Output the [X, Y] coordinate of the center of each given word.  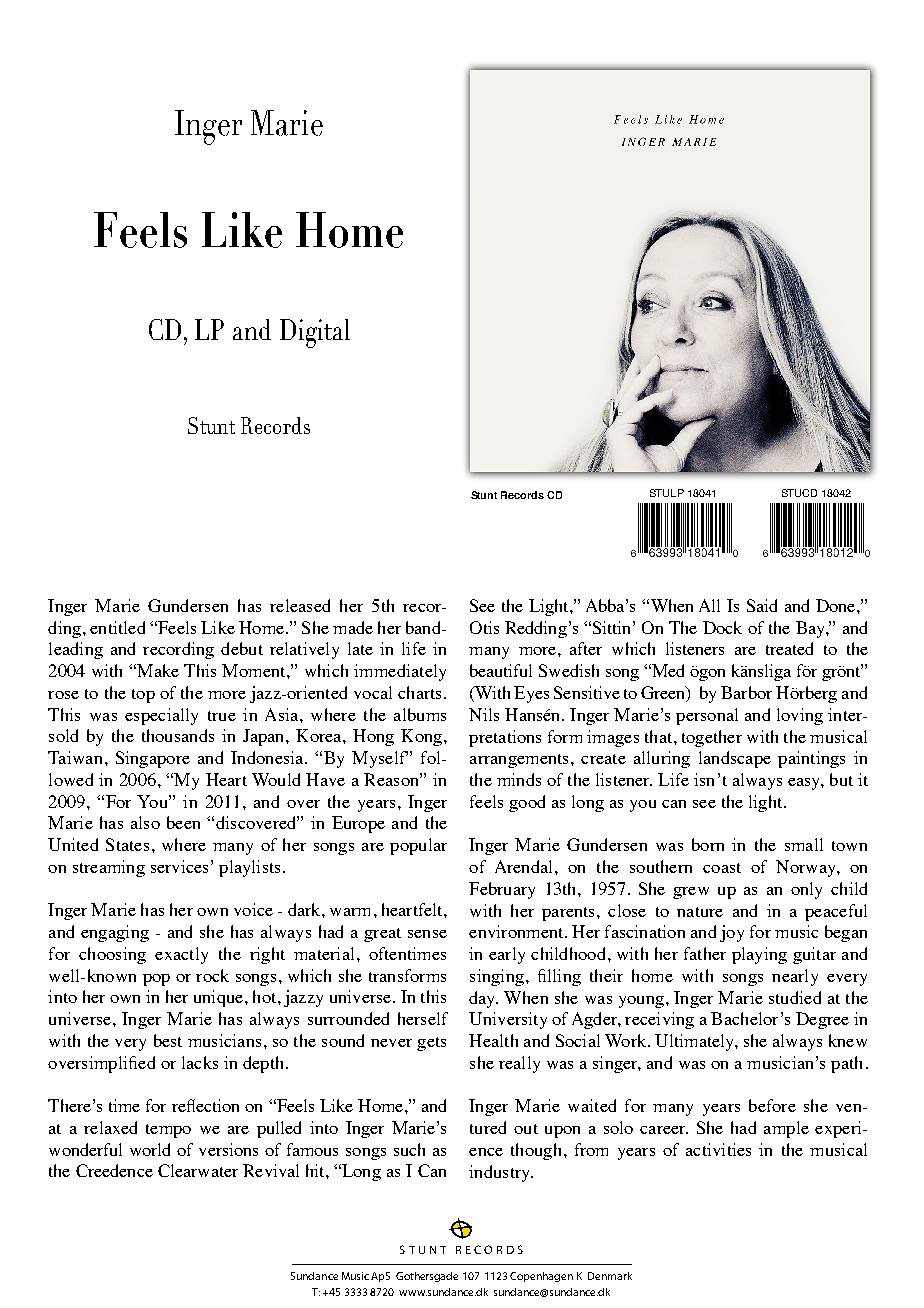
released [300, 605]
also [145, 822]
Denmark [610, 1276]
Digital [315, 333]
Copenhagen [541, 1277]
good [527, 803]
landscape [735, 759]
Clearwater [198, 1170]
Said [762, 605]
